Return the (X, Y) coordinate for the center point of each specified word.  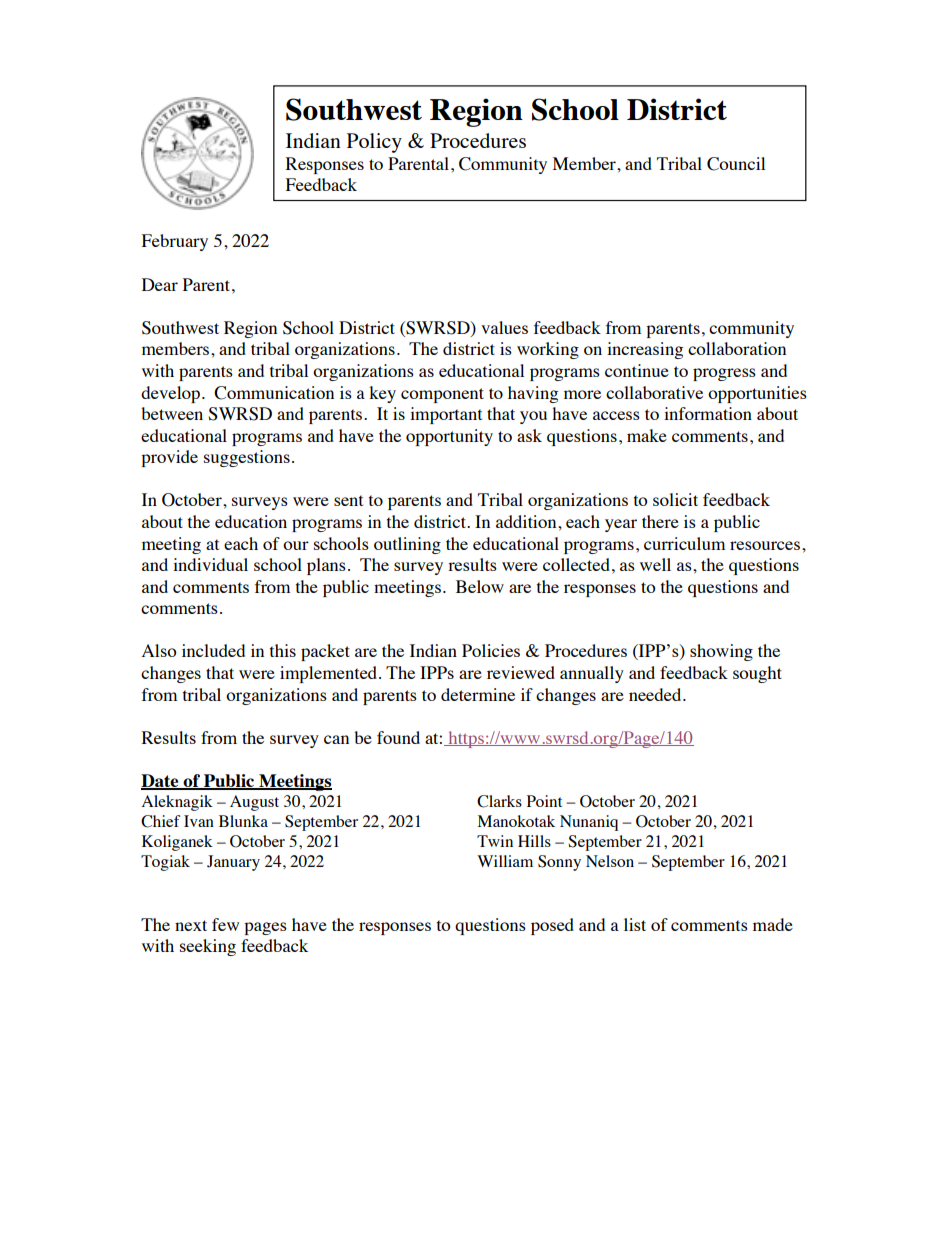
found (398, 737)
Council (736, 164)
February (175, 242)
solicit (675, 499)
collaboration (737, 348)
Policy (374, 143)
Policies (491, 650)
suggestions (247, 458)
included (213, 650)
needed (656, 694)
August (254, 803)
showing (721, 652)
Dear (160, 284)
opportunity (449, 437)
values (504, 327)
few (225, 924)
